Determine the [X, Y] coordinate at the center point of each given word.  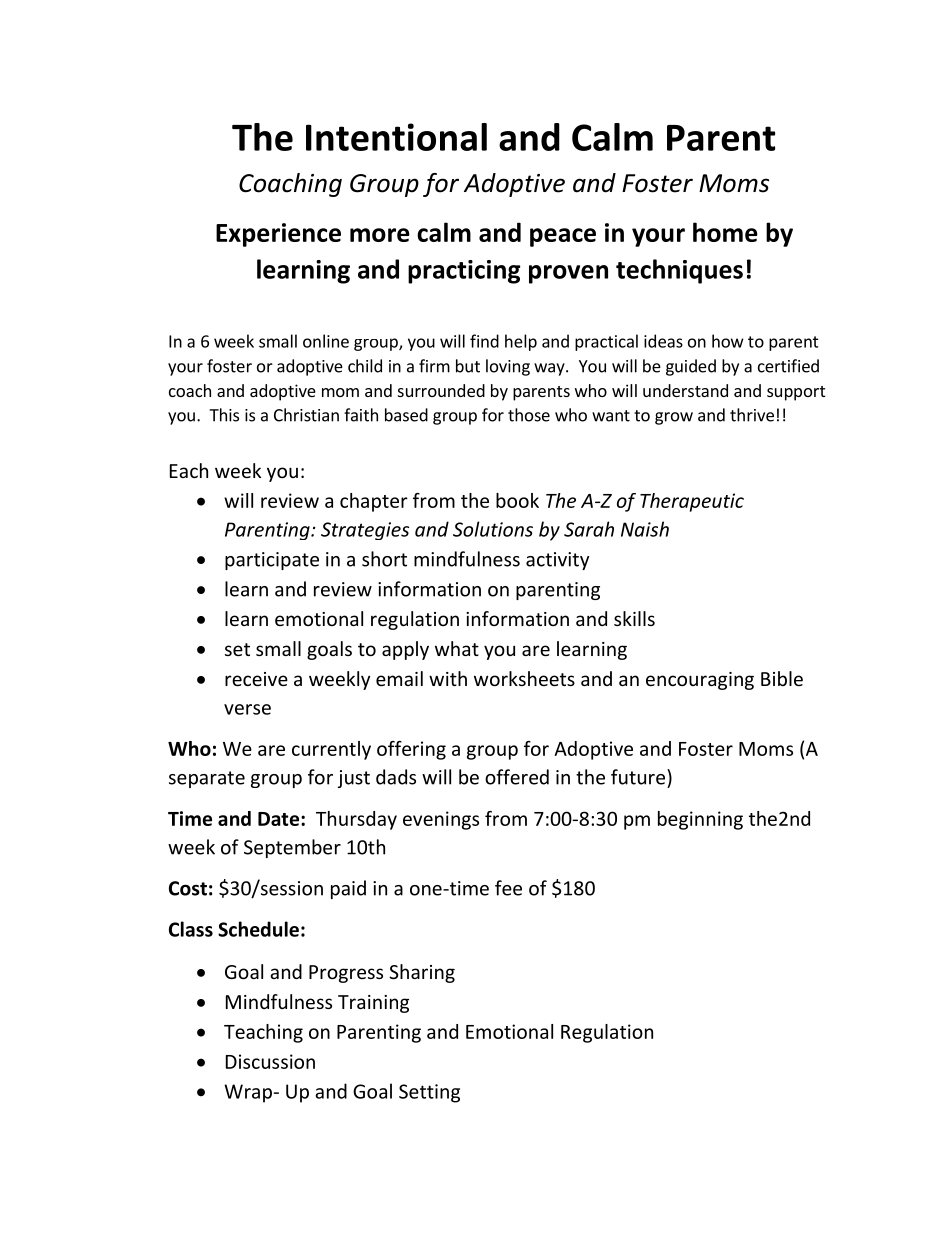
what [457, 648]
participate [272, 561]
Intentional [396, 137]
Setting [429, 1093]
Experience [278, 235]
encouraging [700, 681]
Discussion [270, 1061]
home [725, 232]
